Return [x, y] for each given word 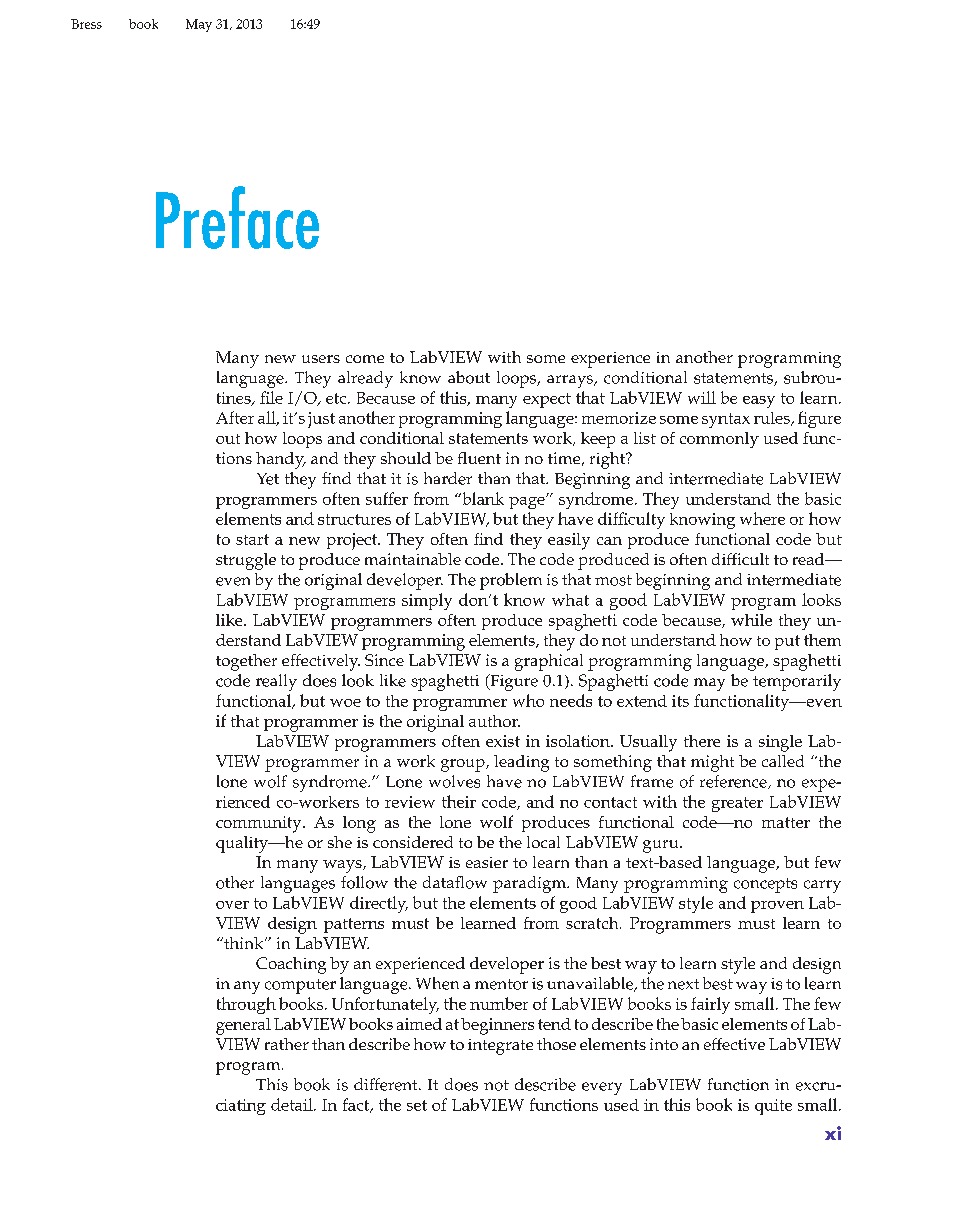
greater [737, 804]
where [762, 518]
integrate [500, 1047]
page [528, 502]
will [702, 397]
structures [354, 519]
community [260, 824]
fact [357, 1105]
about [469, 377]
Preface [237, 217]
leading [521, 763]
